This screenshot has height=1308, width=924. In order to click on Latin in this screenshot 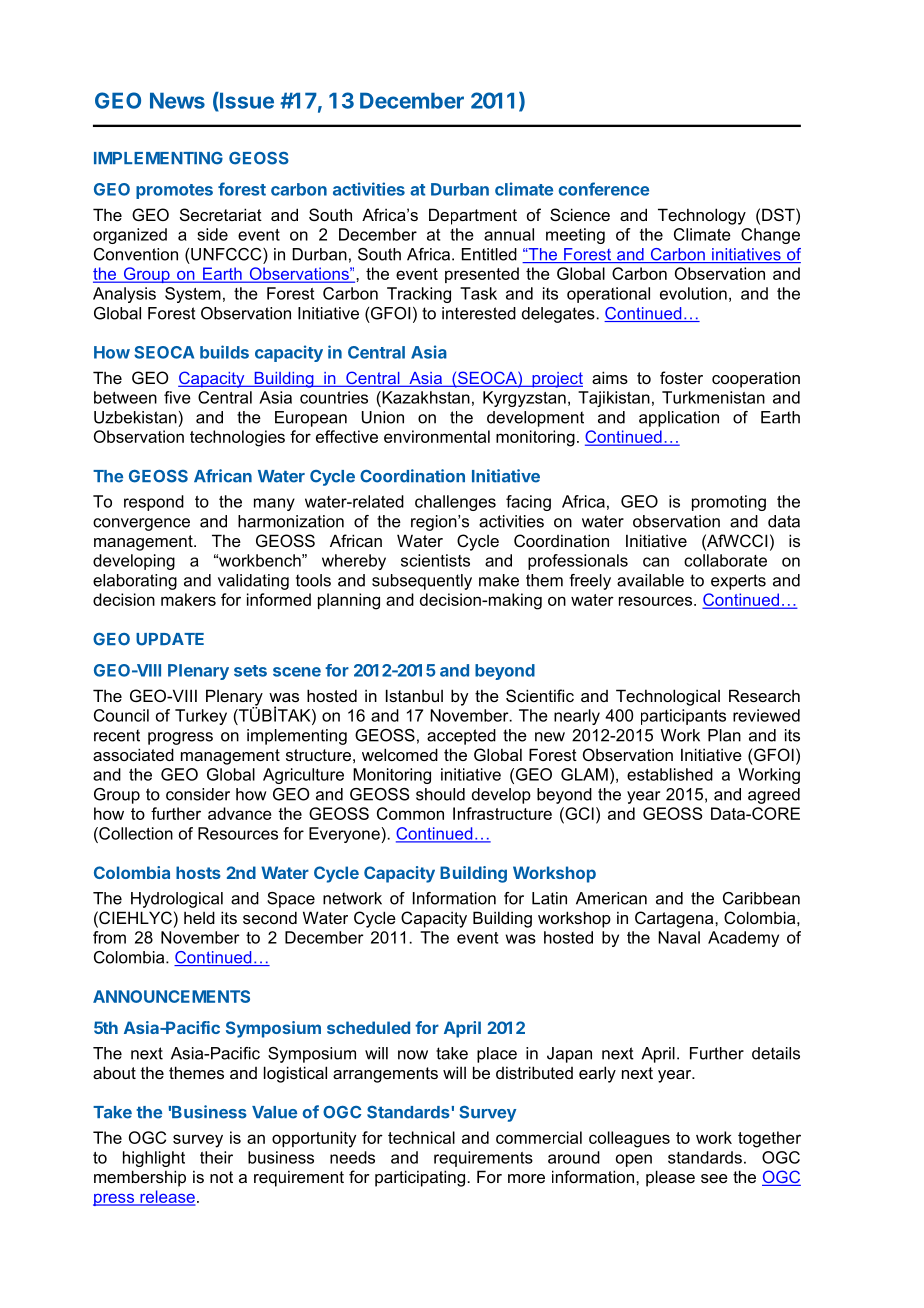, I will do `click(549, 898)`.
